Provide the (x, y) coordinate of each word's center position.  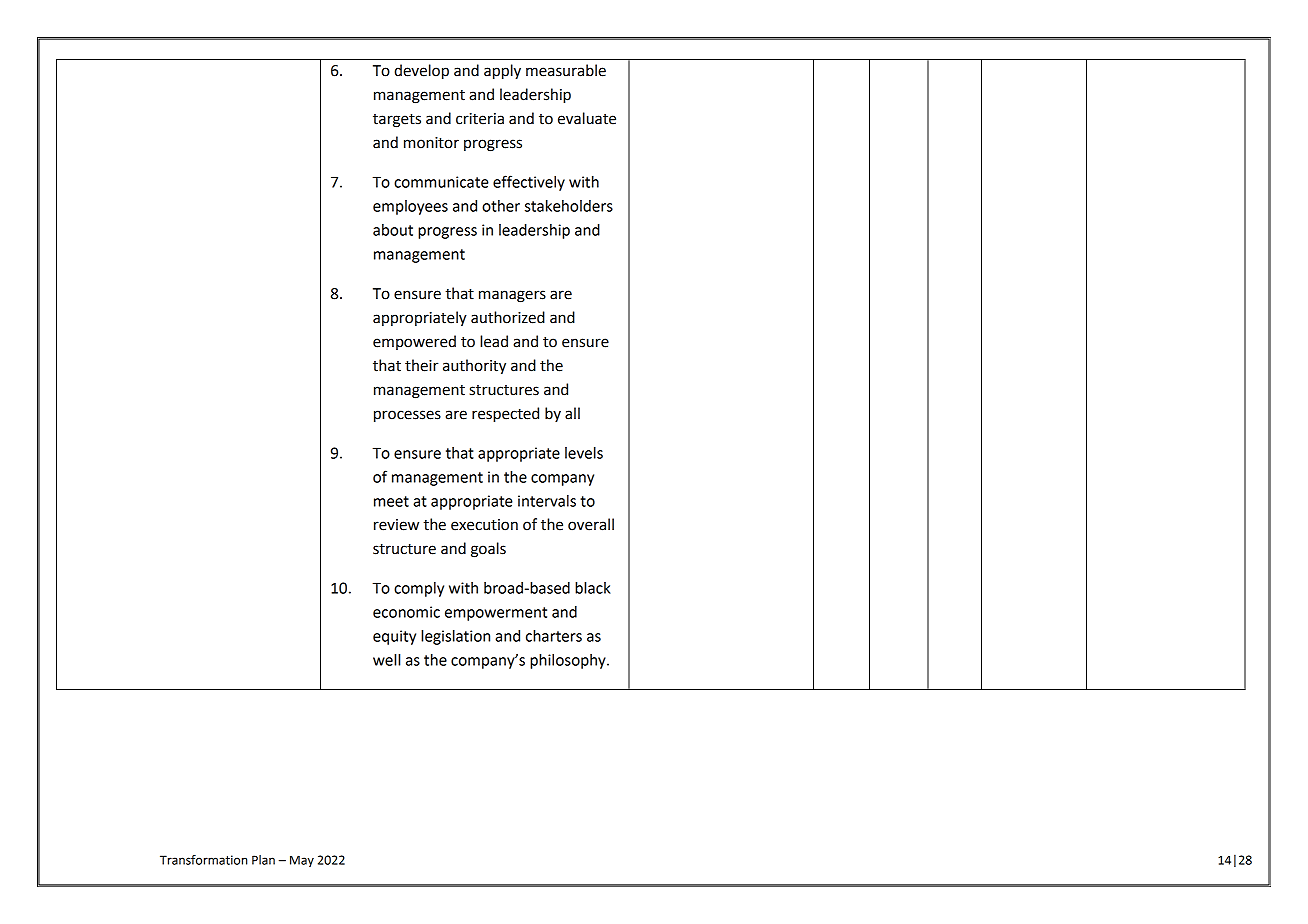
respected (505, 415)
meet (391, 501)
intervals (547, 501)
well (386, 660)
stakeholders (569, 206)
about (393, 230)
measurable (566, 70)
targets (397, 121)
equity (394, 637)
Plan (263, 860)
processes (407, 416)
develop (421, 72)
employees (410, 207)
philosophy (569, 661)
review (396, 525)
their (422, 365)
